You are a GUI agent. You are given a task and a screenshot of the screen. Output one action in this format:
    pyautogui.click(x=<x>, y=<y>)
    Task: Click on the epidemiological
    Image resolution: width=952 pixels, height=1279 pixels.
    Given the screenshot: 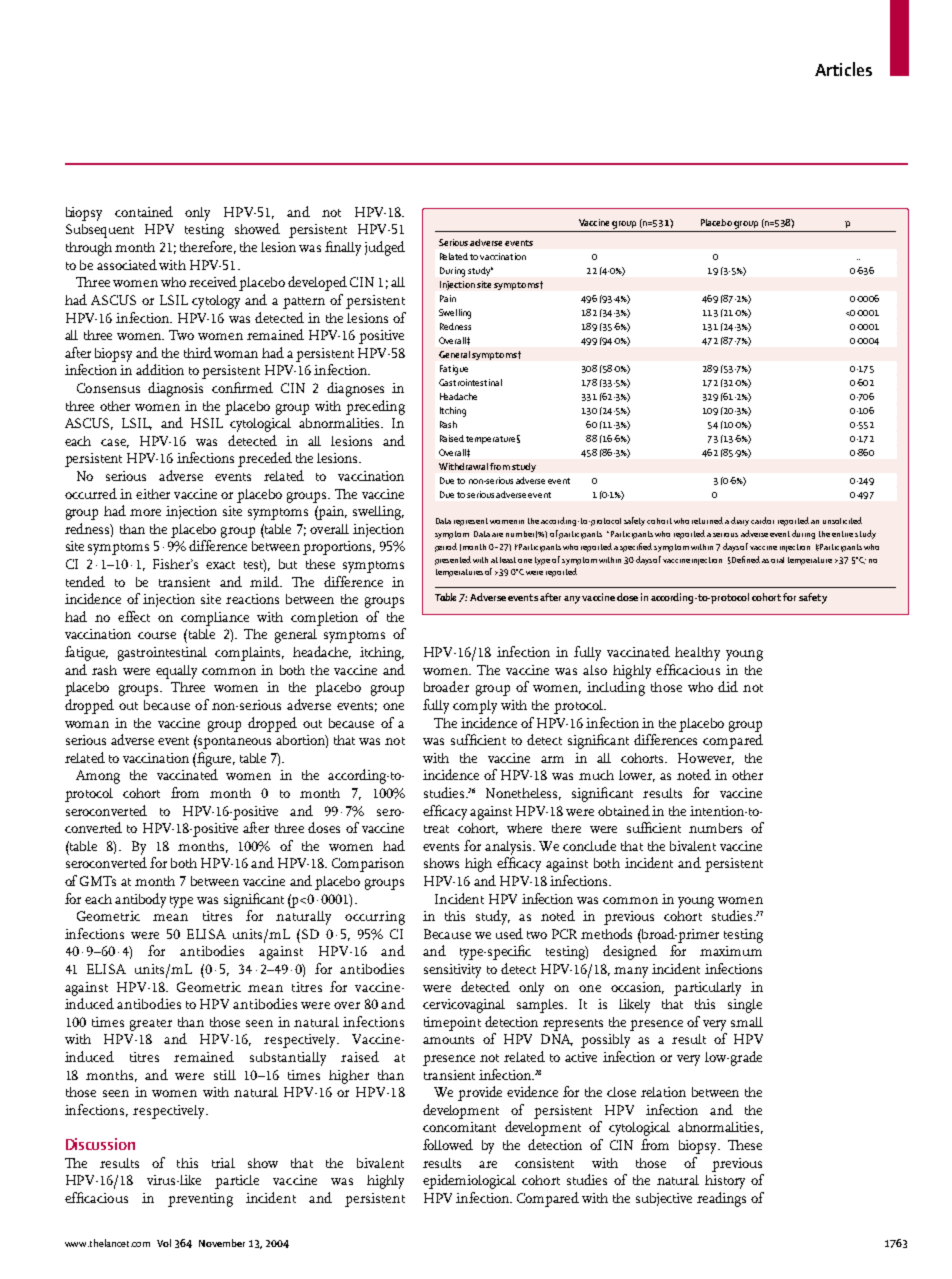 What is the action you would take?
    pyautogui.click(x=469, y=1181)
